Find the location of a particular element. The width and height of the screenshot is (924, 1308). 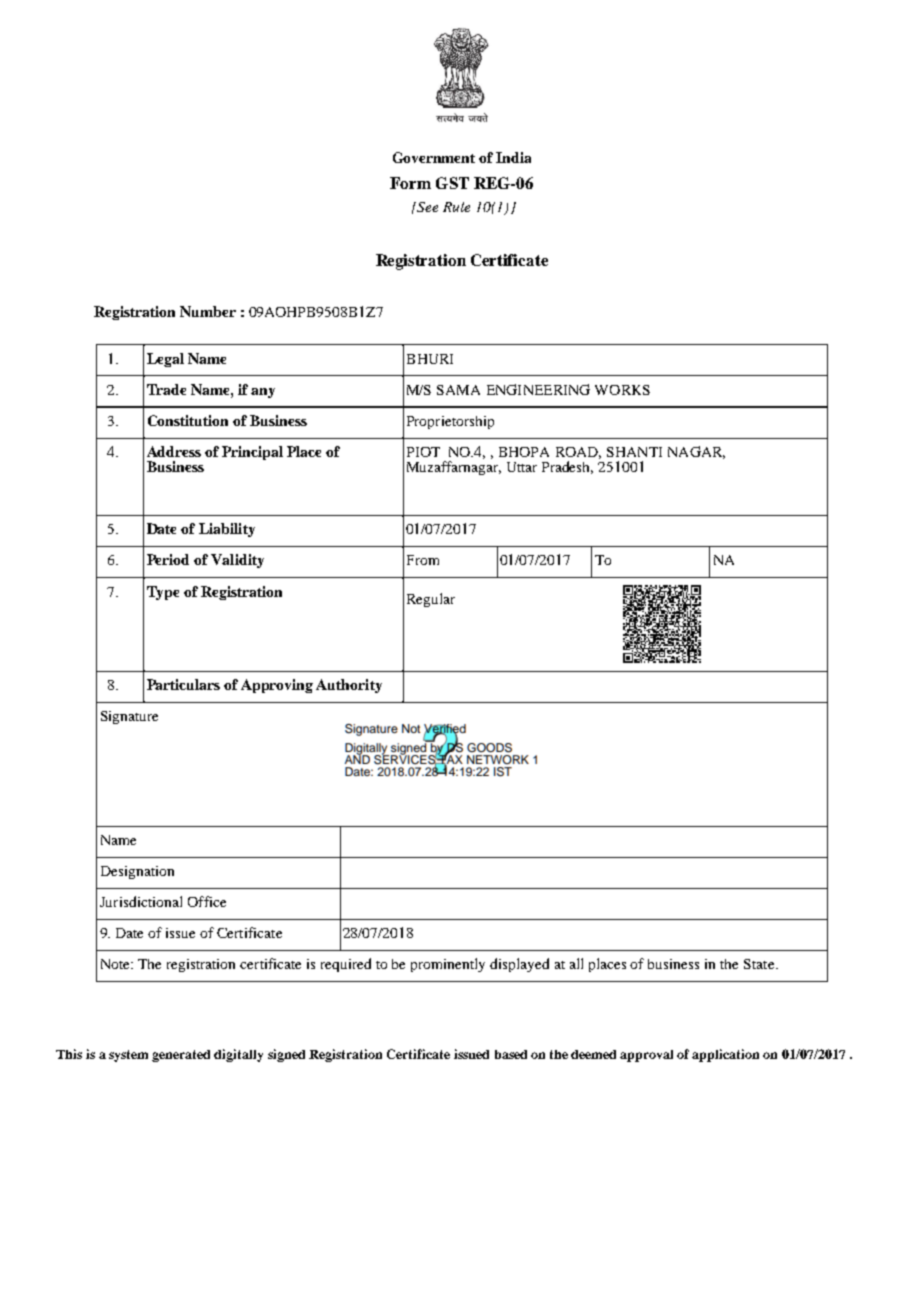

India is located at coordinates (513, 157).
